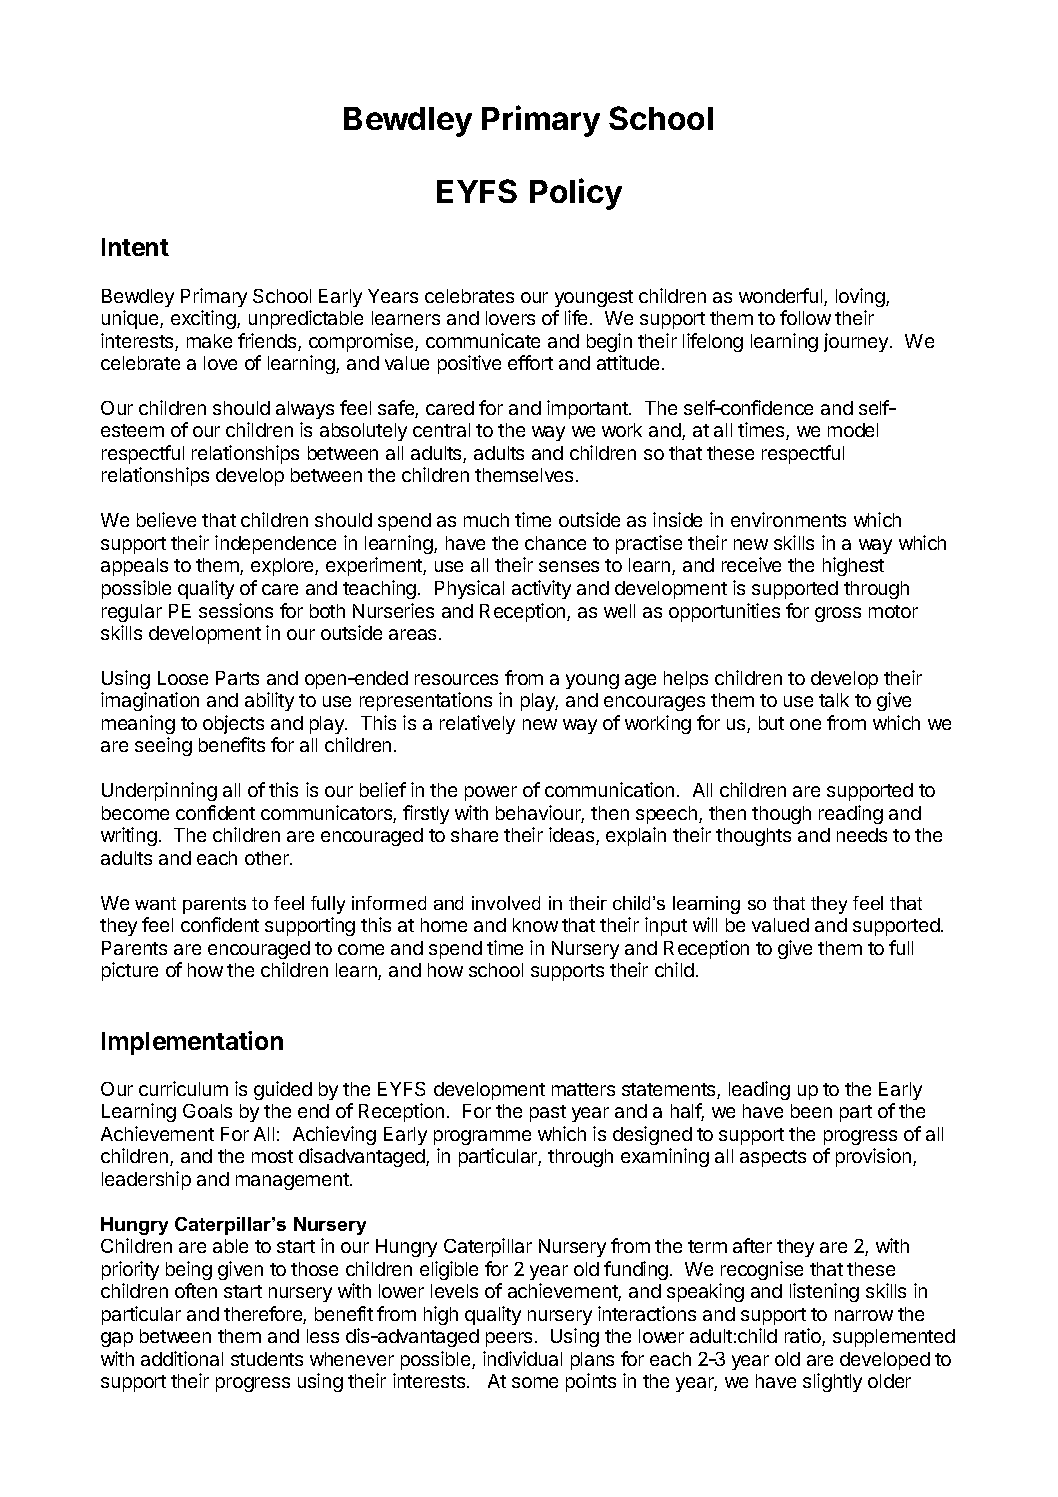 The image size is (1058, 1497). Describe the element at coordinates (838, 614) in the screenshot. I see `gross` at that location.
